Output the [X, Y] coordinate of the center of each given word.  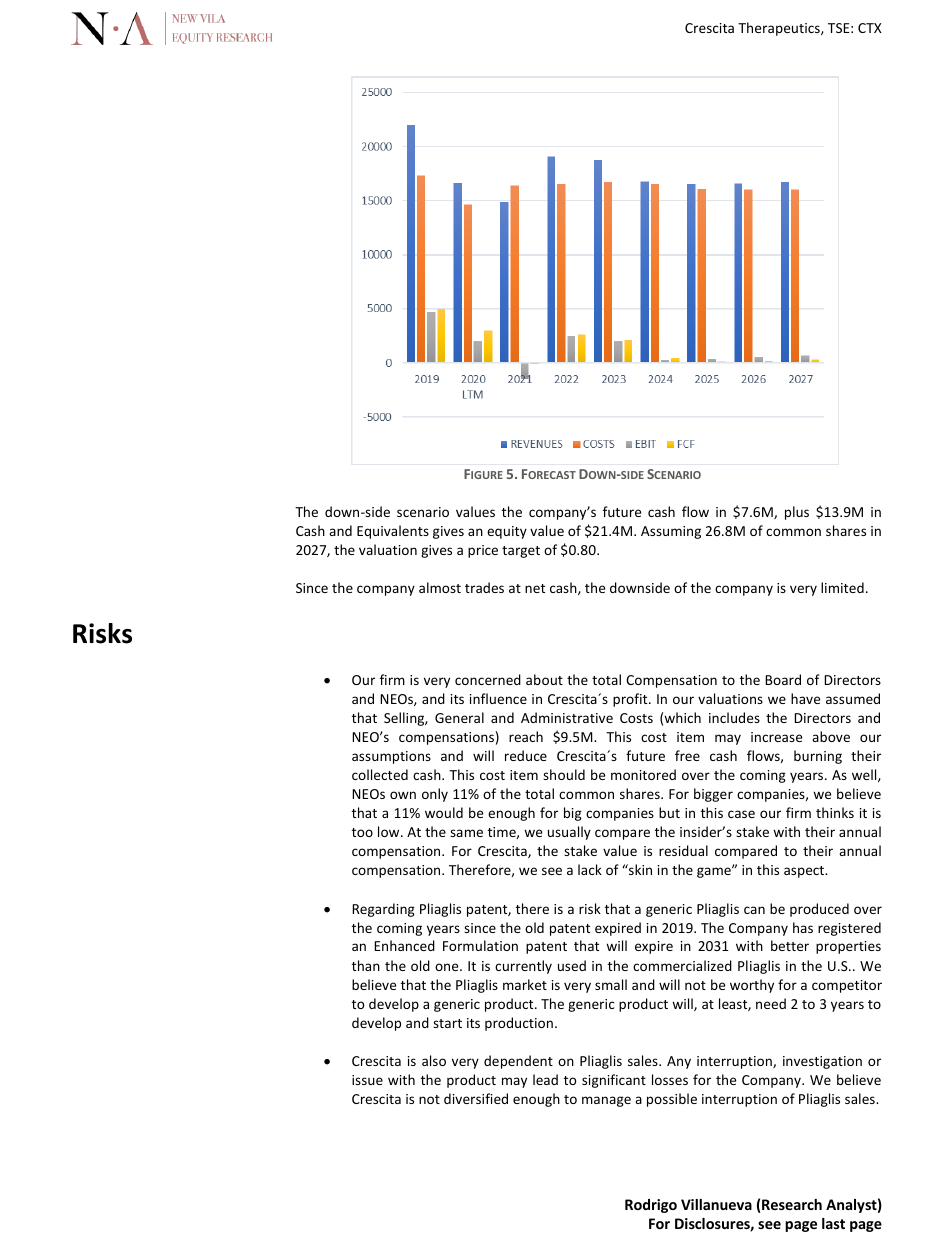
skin [639, 869]
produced [819, 910]
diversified [476, 1098]
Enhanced [404, 945]
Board [783, 679]
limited [842, 587]
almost [440, 587]
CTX [870, 28]
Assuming [671, 532]
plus [797, 513]
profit [631, 700]
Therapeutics [780, 29]
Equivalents [393, 532]
